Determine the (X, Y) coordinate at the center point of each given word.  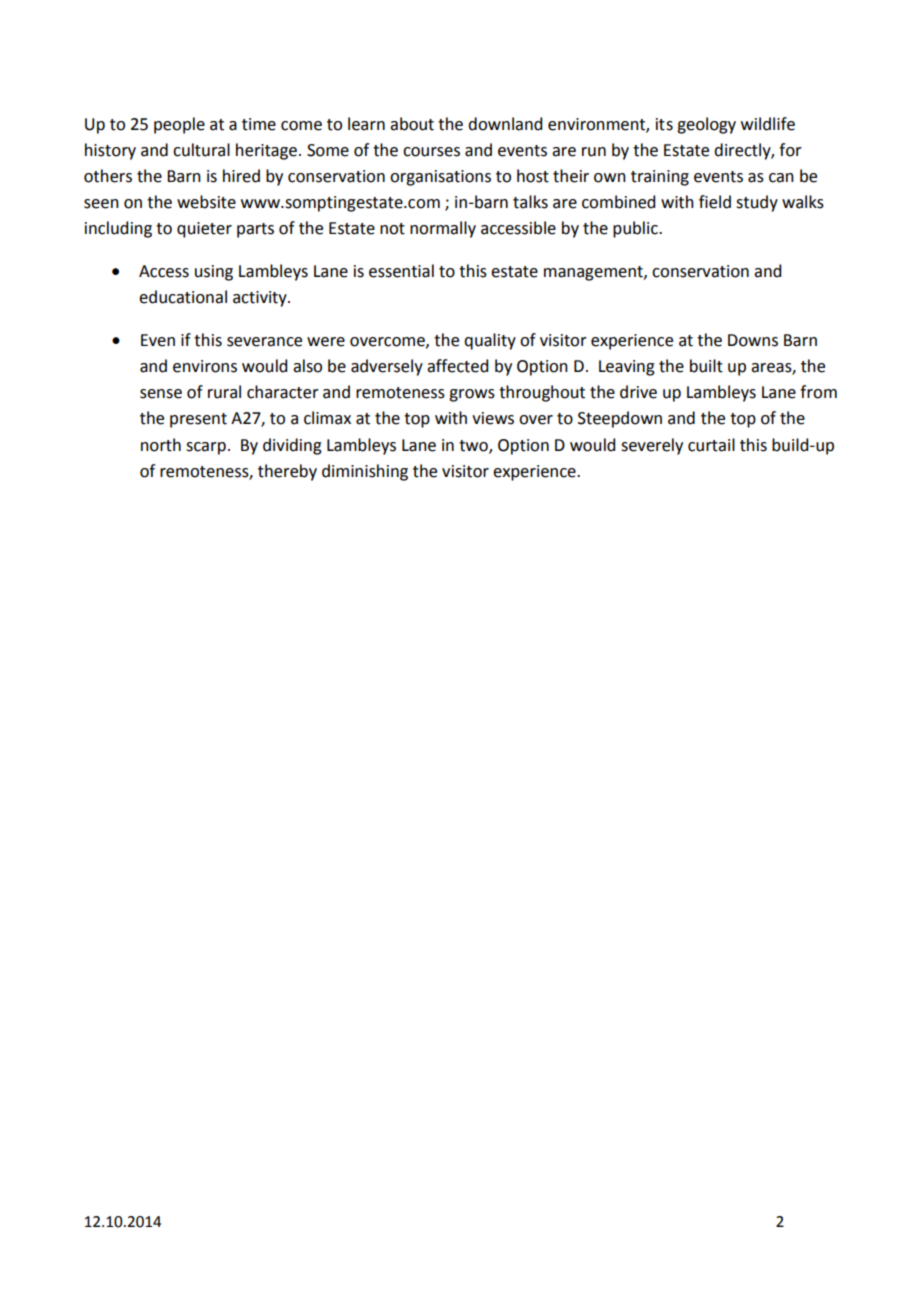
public (636, 229)
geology (706, 125)
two (474, 446)
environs (205, 366)
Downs (753, 340)
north (161, 445)
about (412, 124)
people (179, 125)
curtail (711, 445)
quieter (204, 230)
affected (457, 366)
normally (443, 229)
